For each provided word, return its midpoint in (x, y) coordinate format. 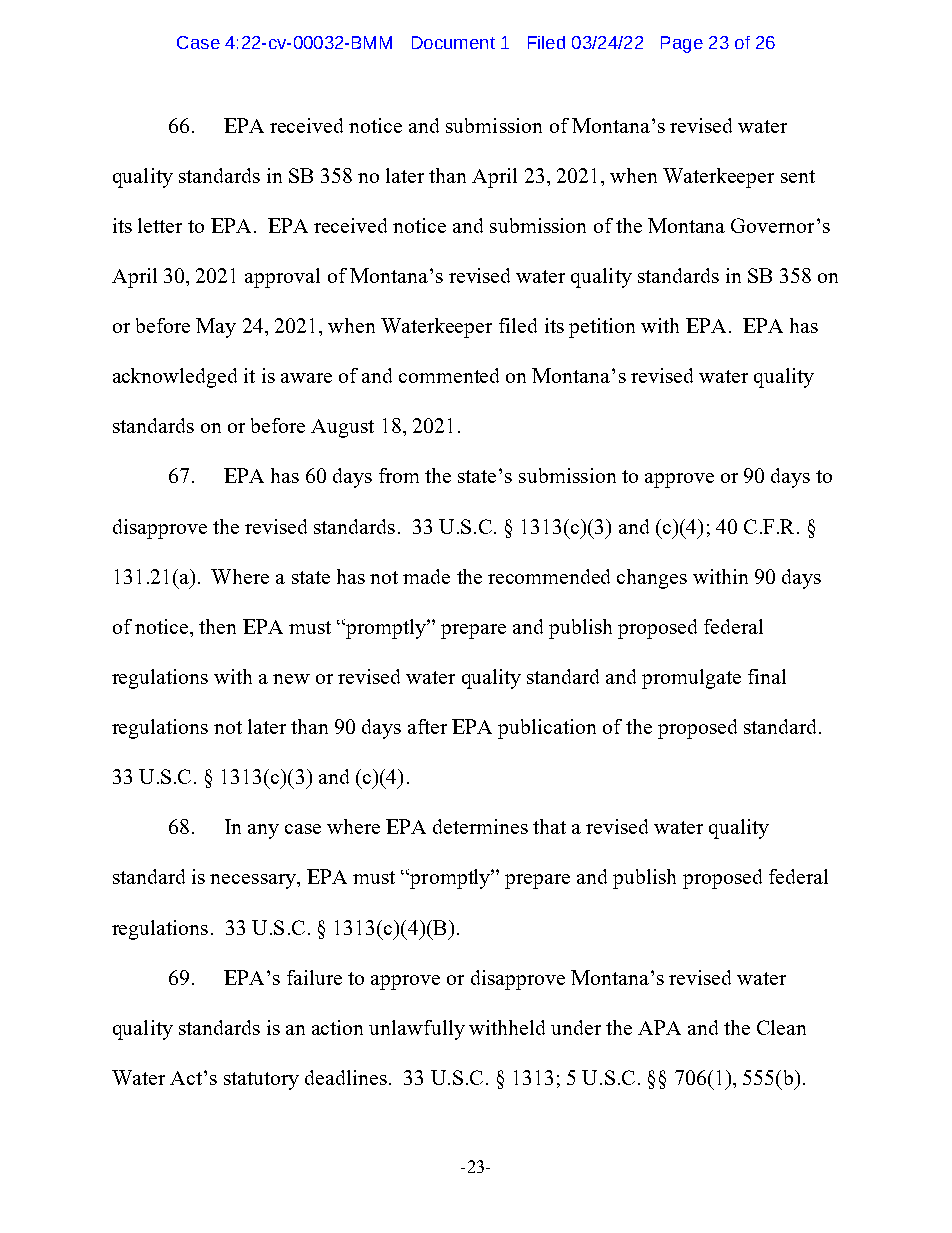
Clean (781, 1027)
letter (160, 225)
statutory (261, 1081)
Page (682, 44)
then (217, 626)
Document (453, 42)
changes (652, 579)
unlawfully (417, 1030)
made (426, 576)
